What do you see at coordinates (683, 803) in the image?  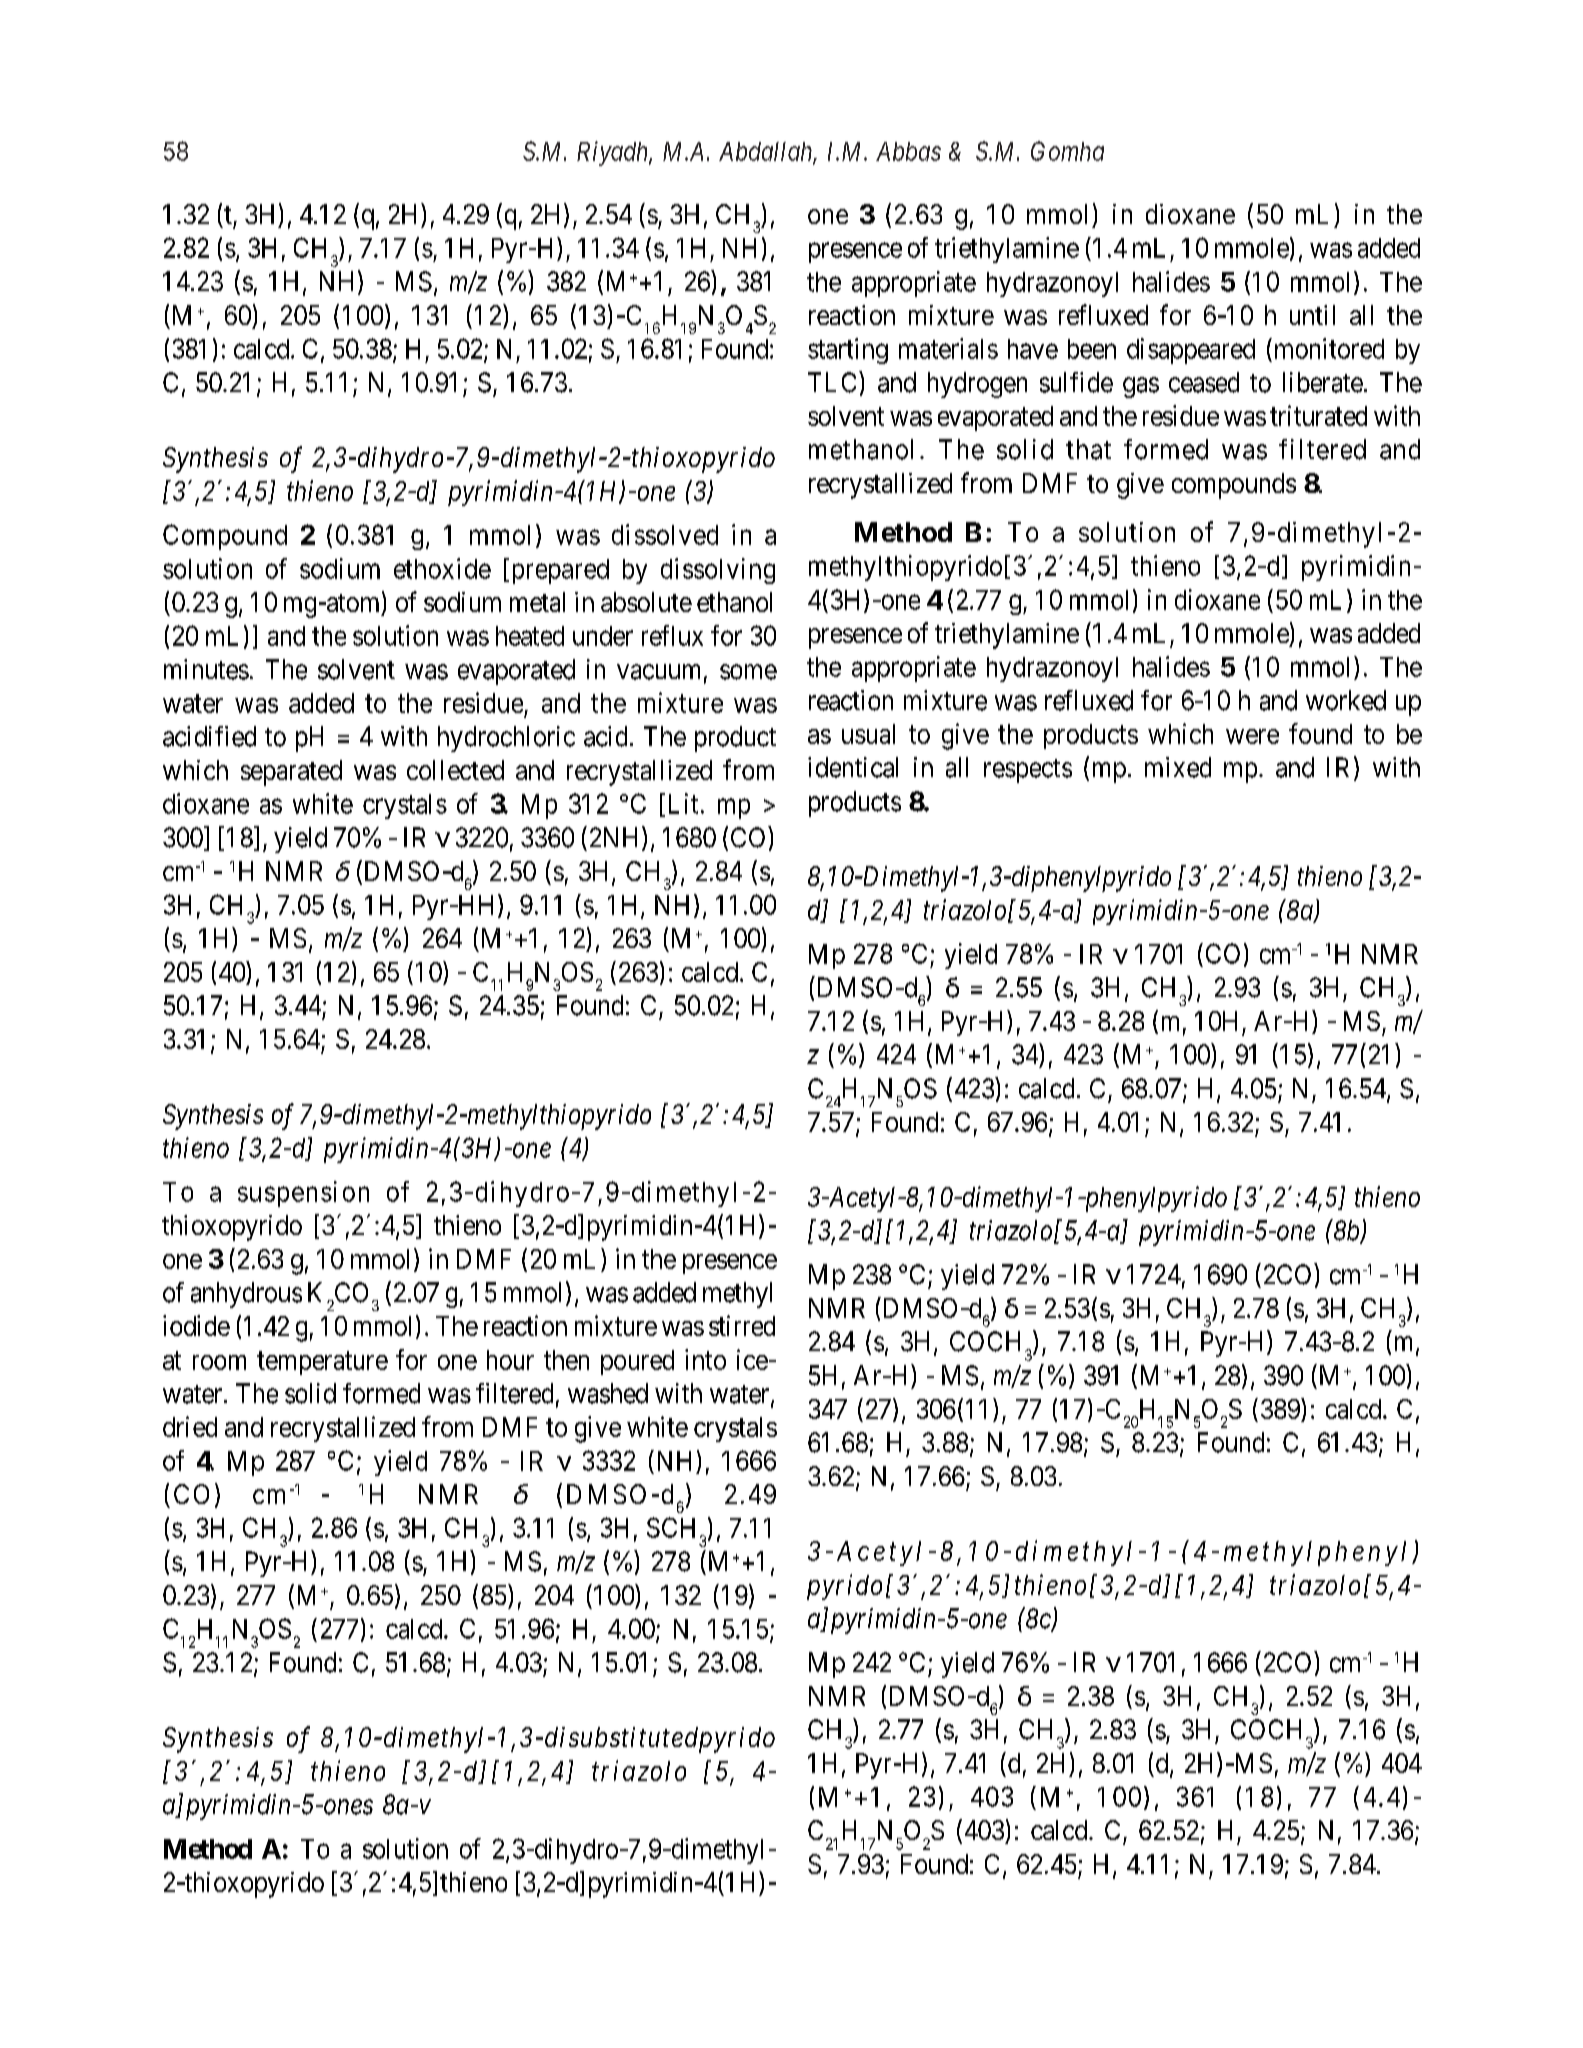 I see `Lit` at bounding box center [683, 803].
